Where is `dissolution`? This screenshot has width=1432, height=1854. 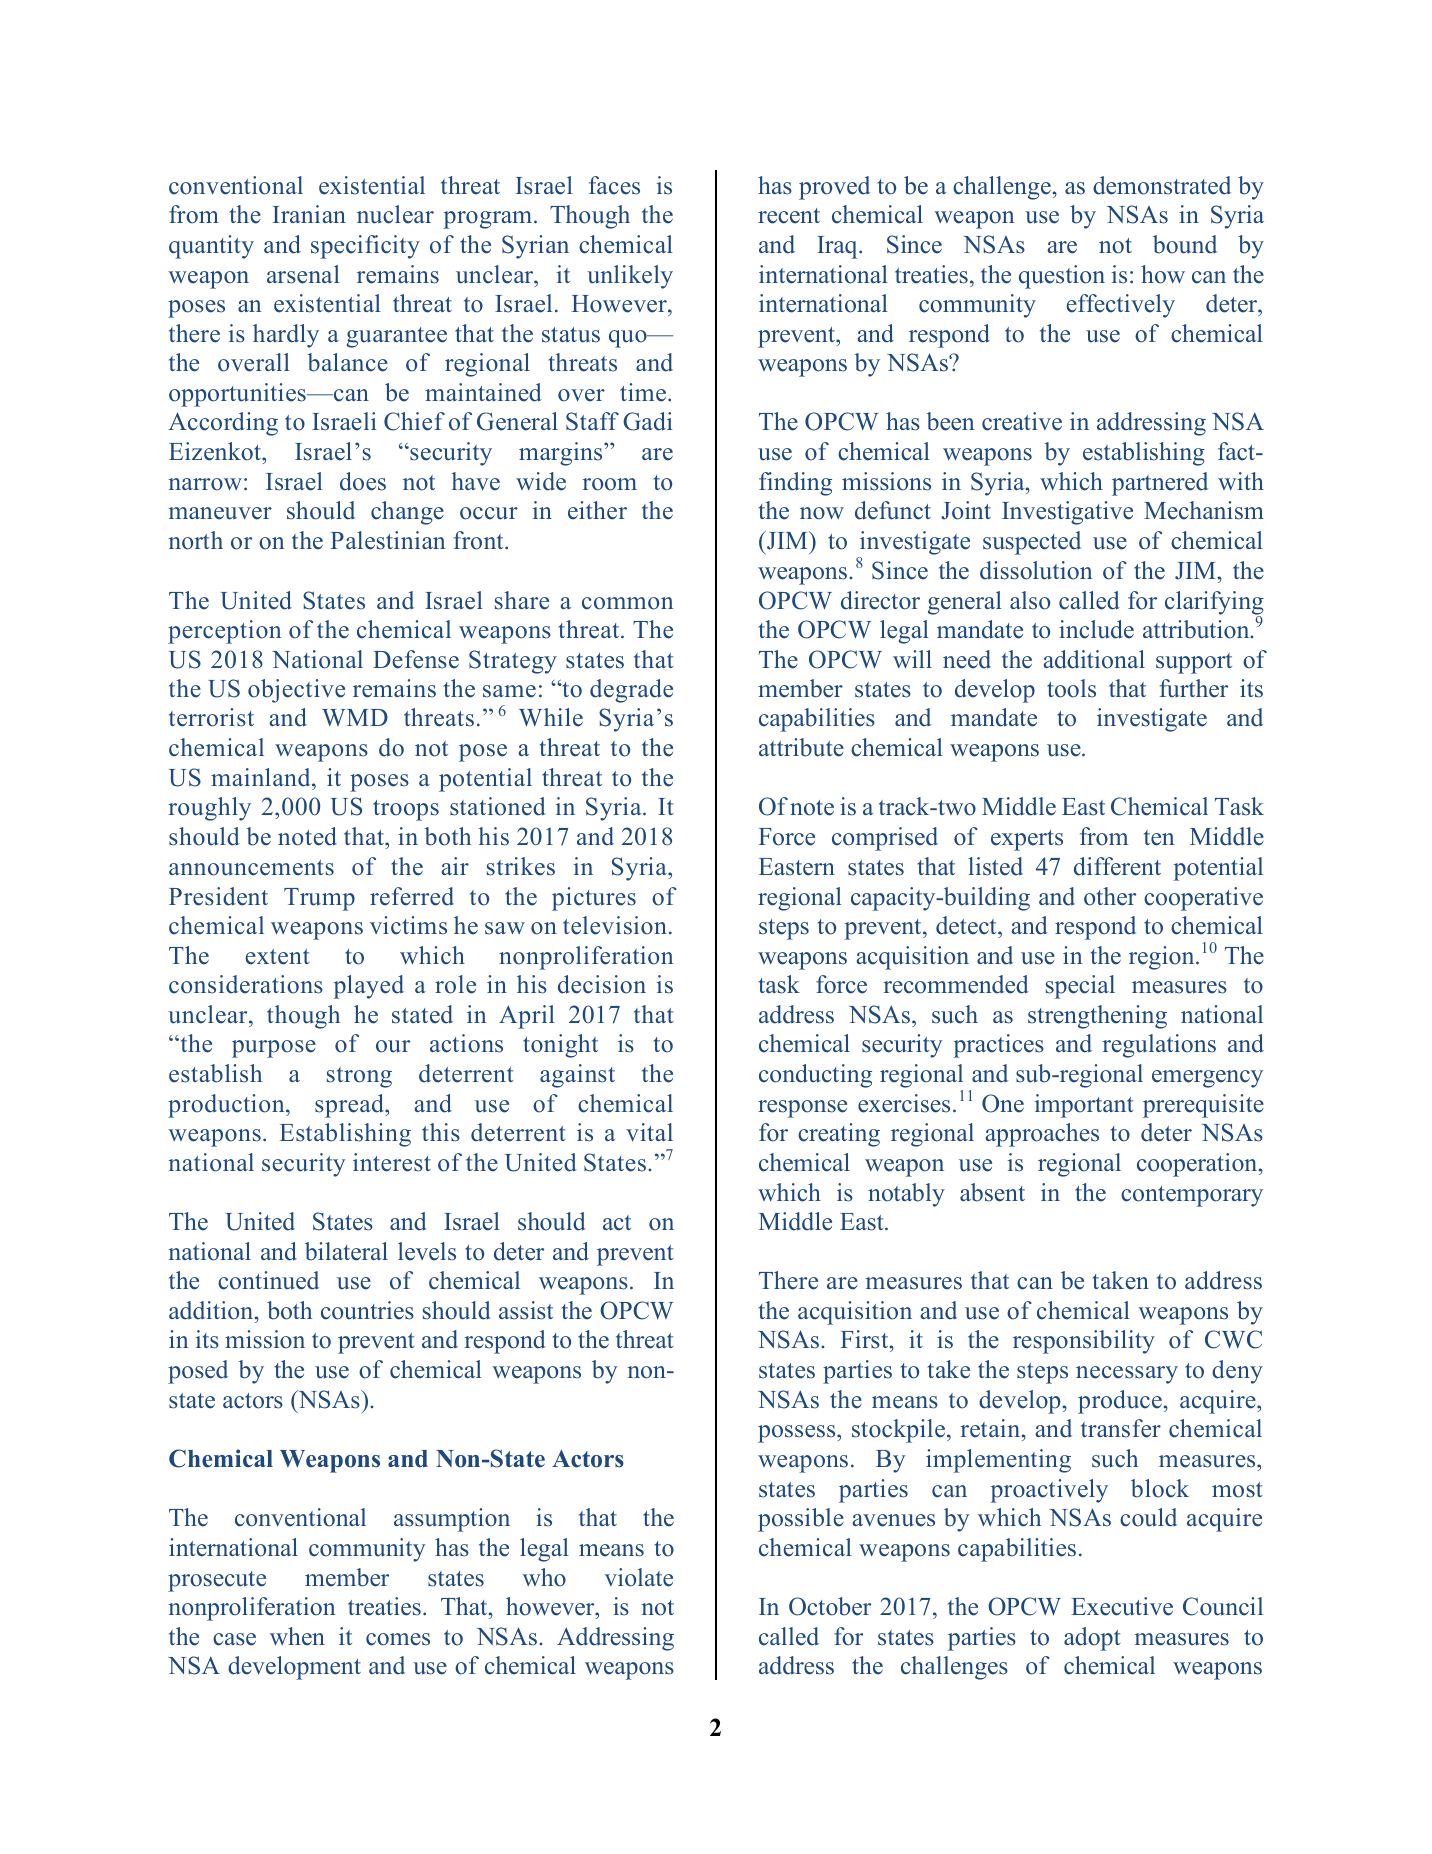
dissolution is located at coordinates (1036, 570).
